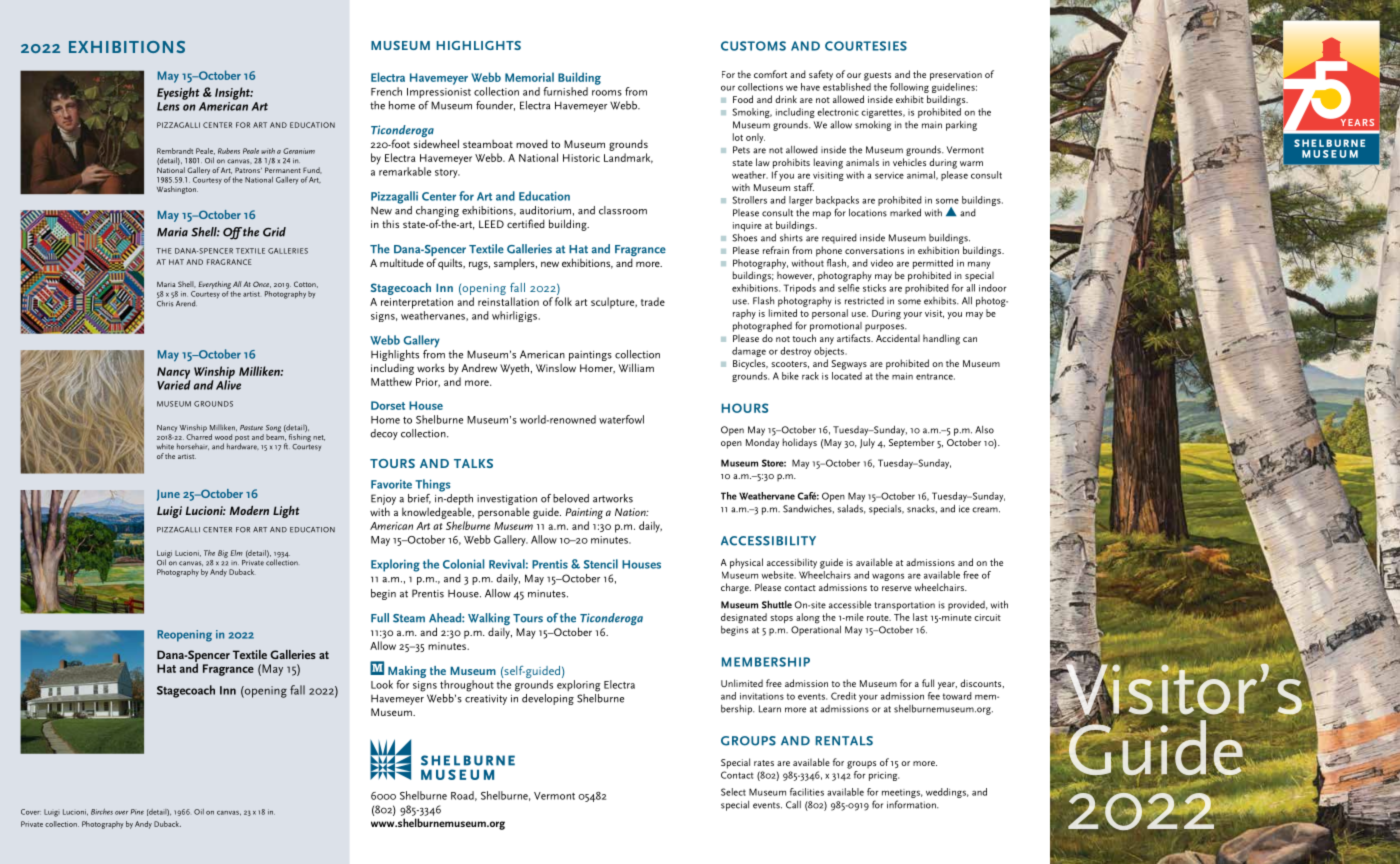 The image size is (1400, 864). I want to click on Eyesight, so click(178, 93).
